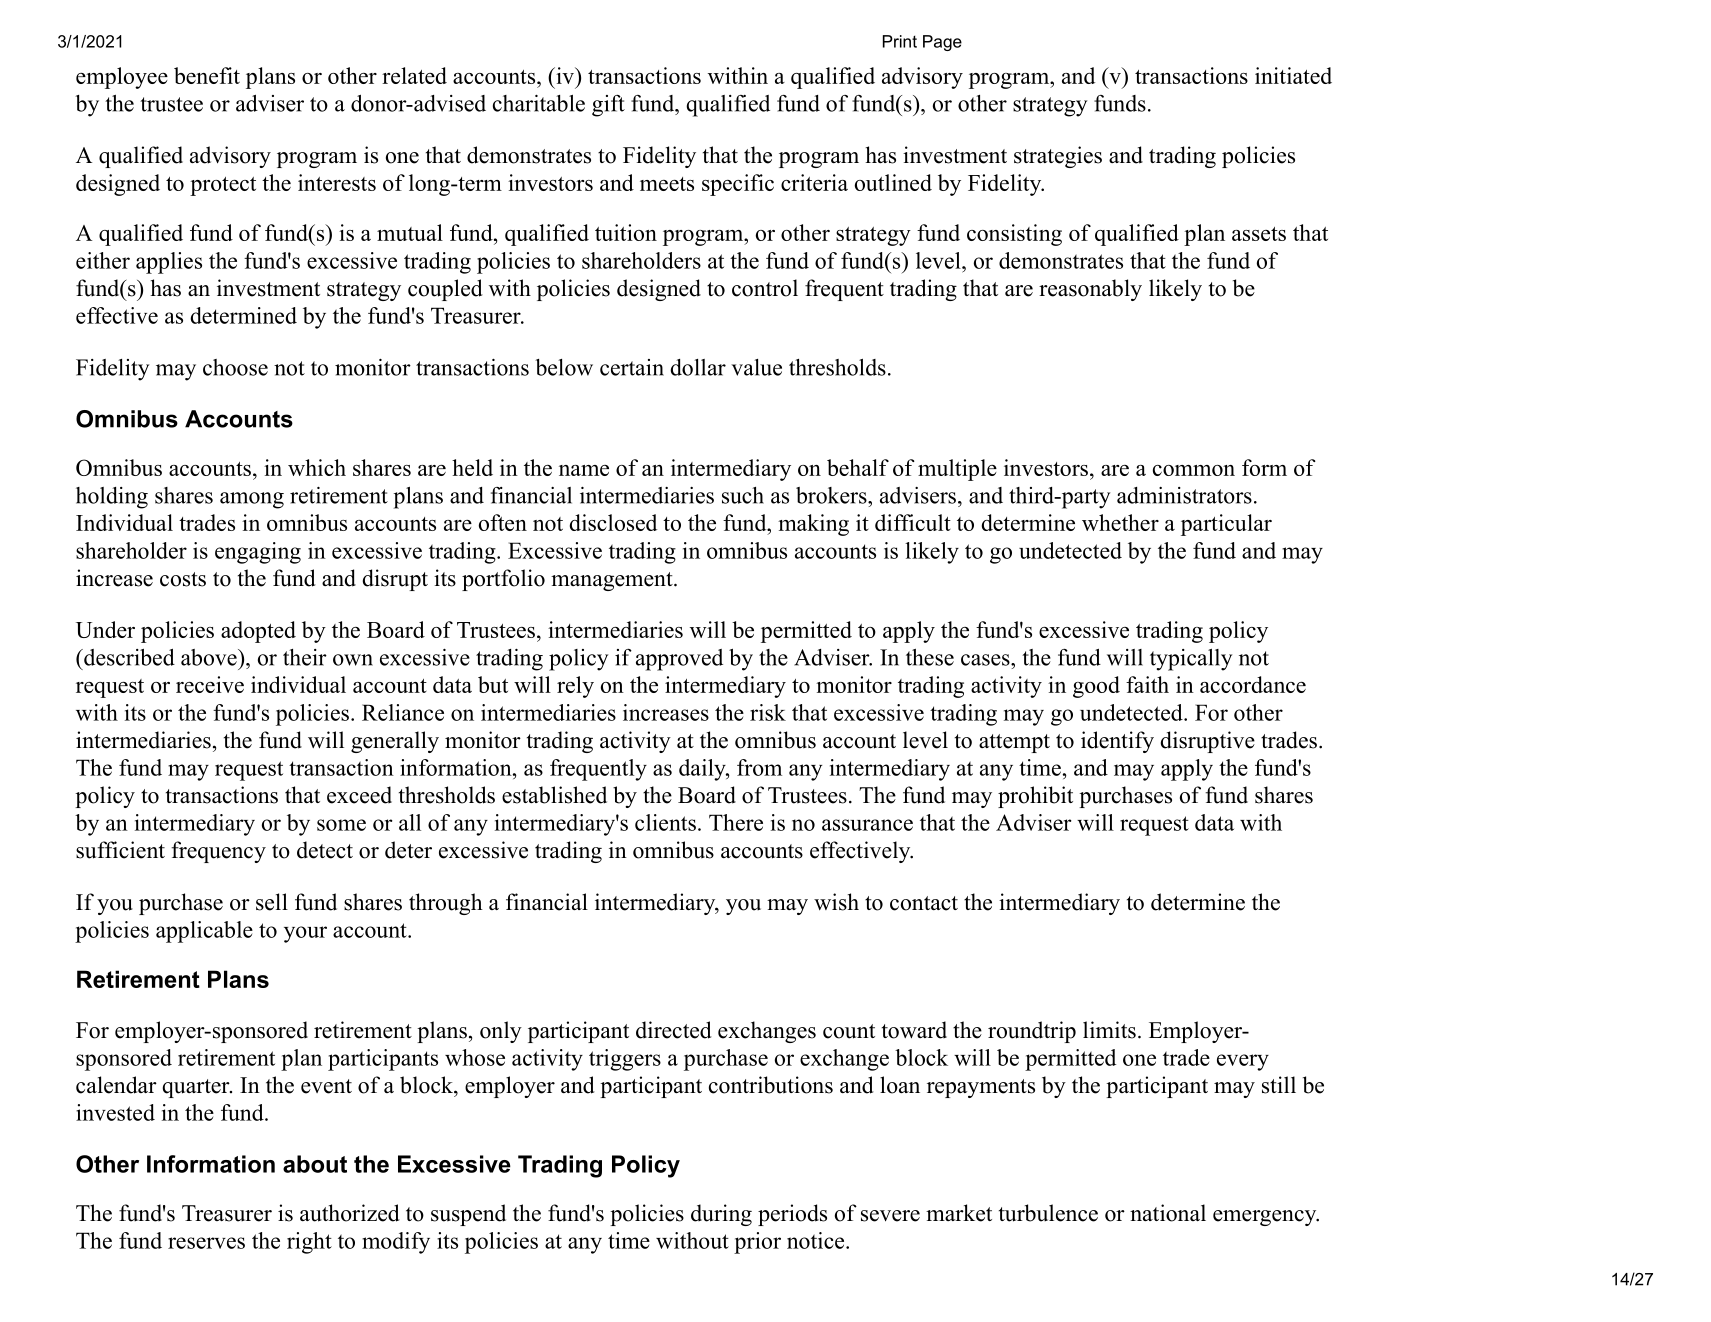  What do you see at coordinates (679, 660) in the image?
I see `approved` at bounding box center [679, 660].
